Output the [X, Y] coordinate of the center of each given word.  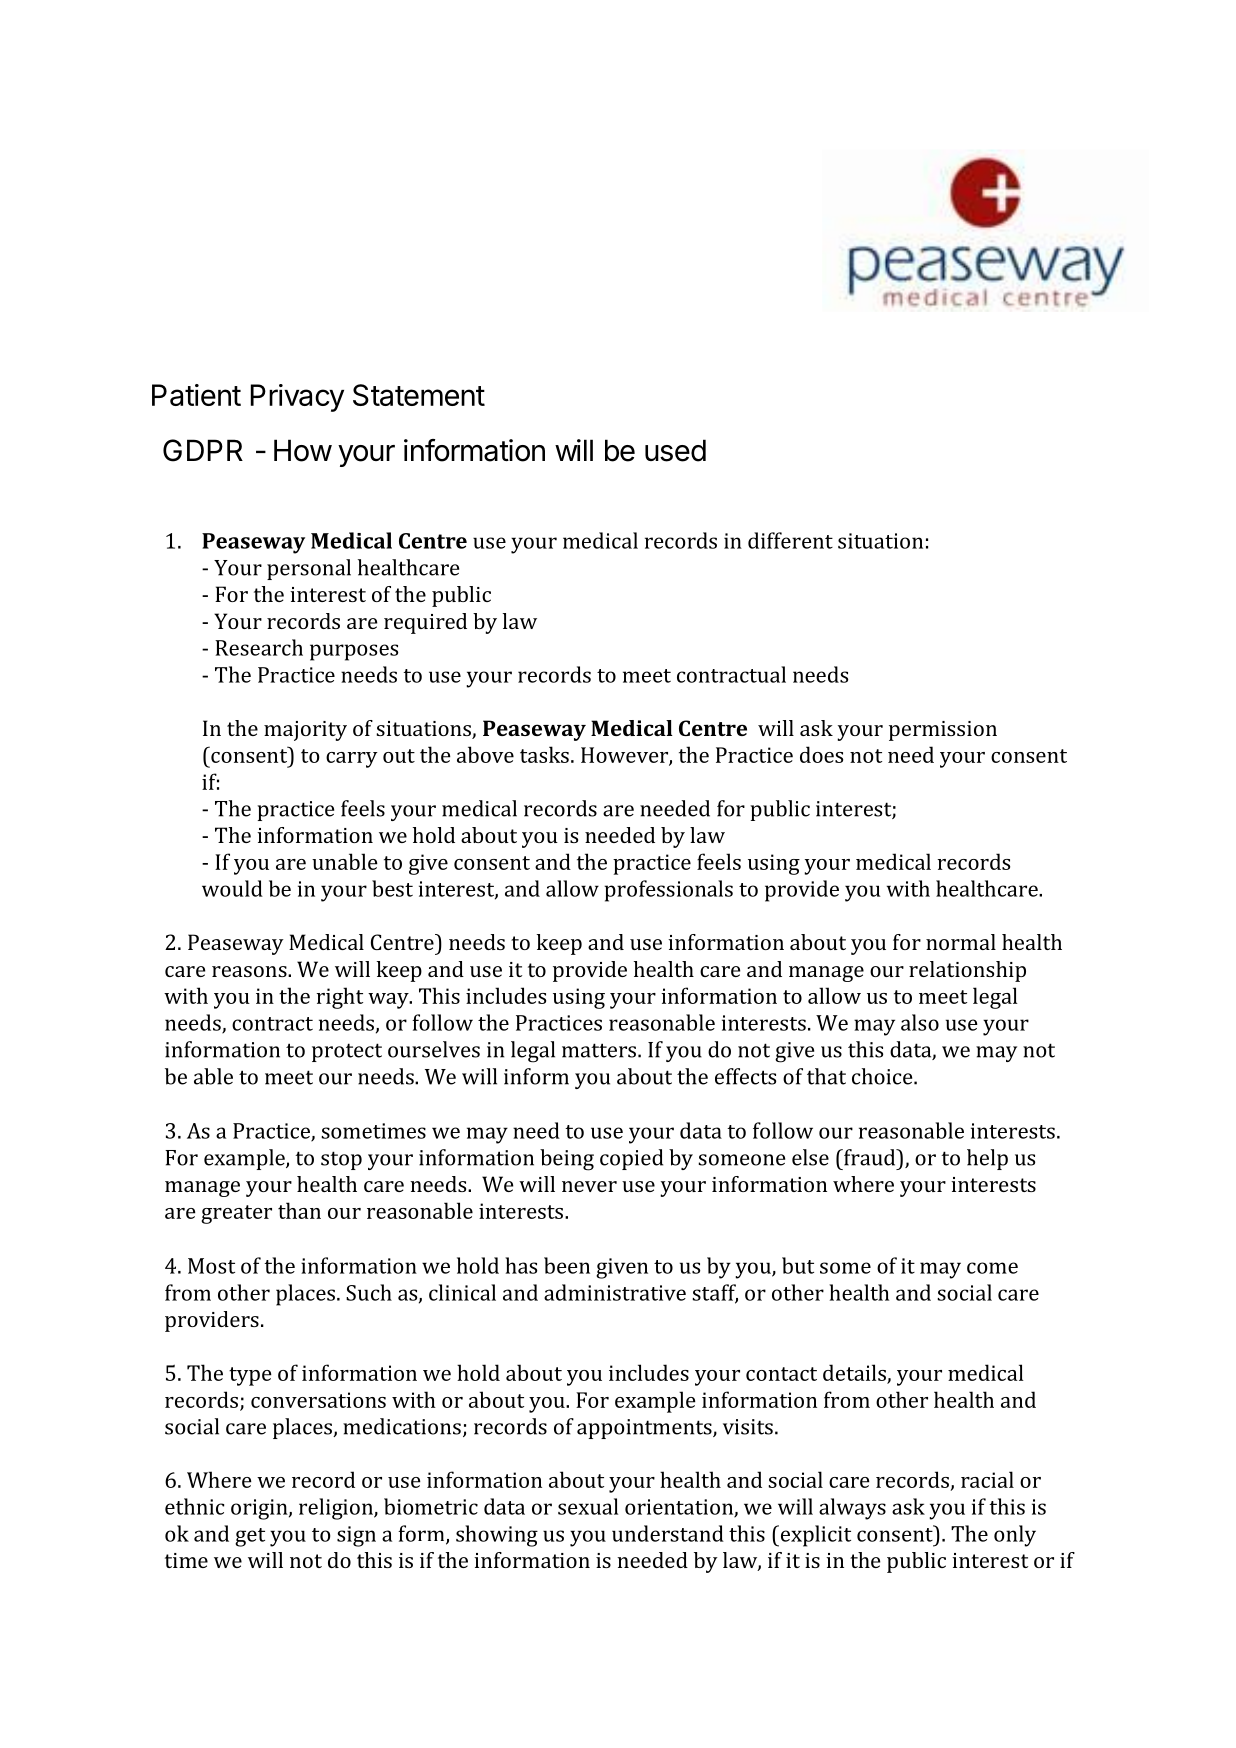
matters [599, 1050]
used [675, 450]
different [790, 540]
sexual [588, 1506]
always [852, 1509]
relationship [967, 971]
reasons [250, 971]
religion [337, 1509]
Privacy [297, 398]
